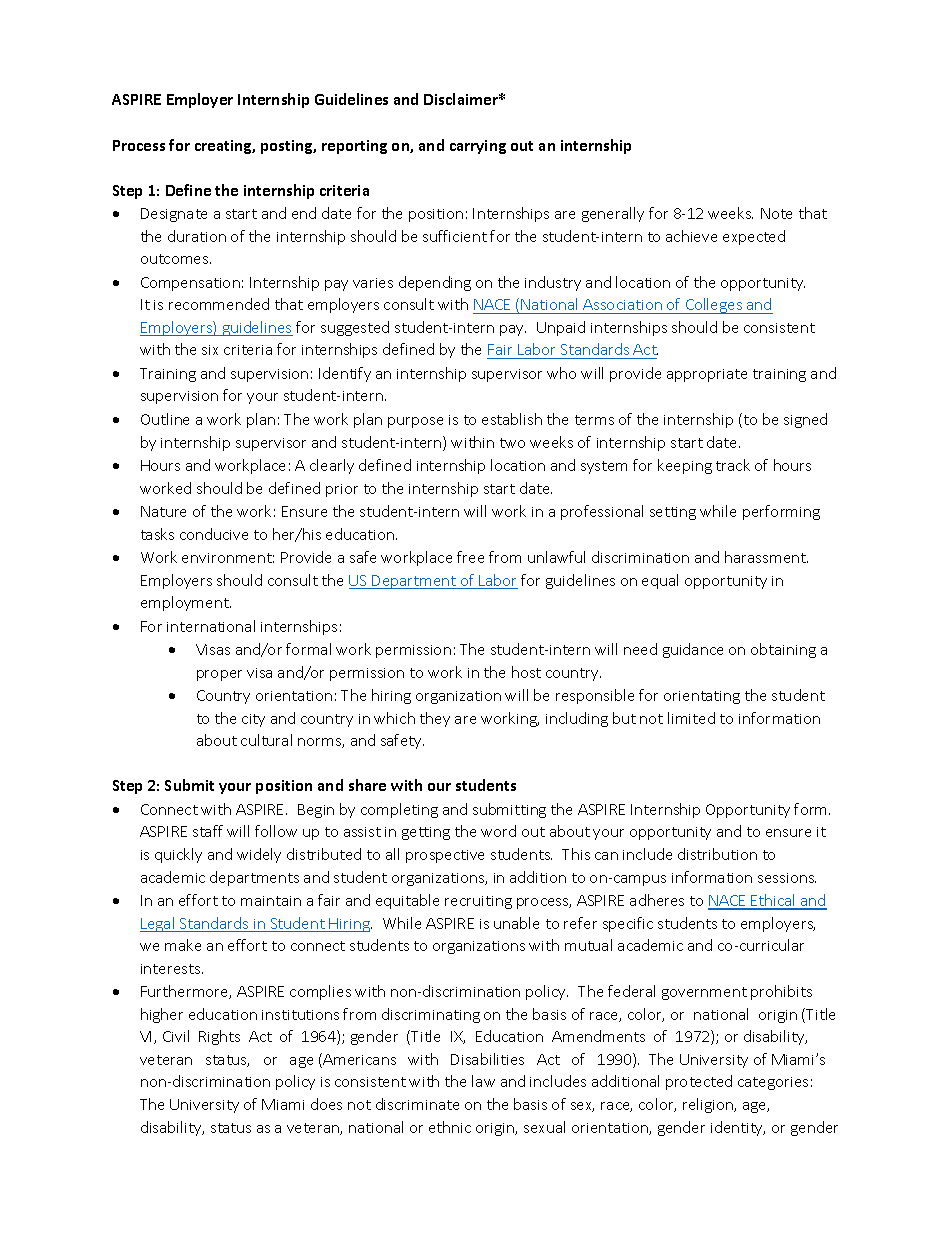  What do you see at coordinates (354, 147) in the screenshot?
I see `reporting` at bounding box center [354, 147].
